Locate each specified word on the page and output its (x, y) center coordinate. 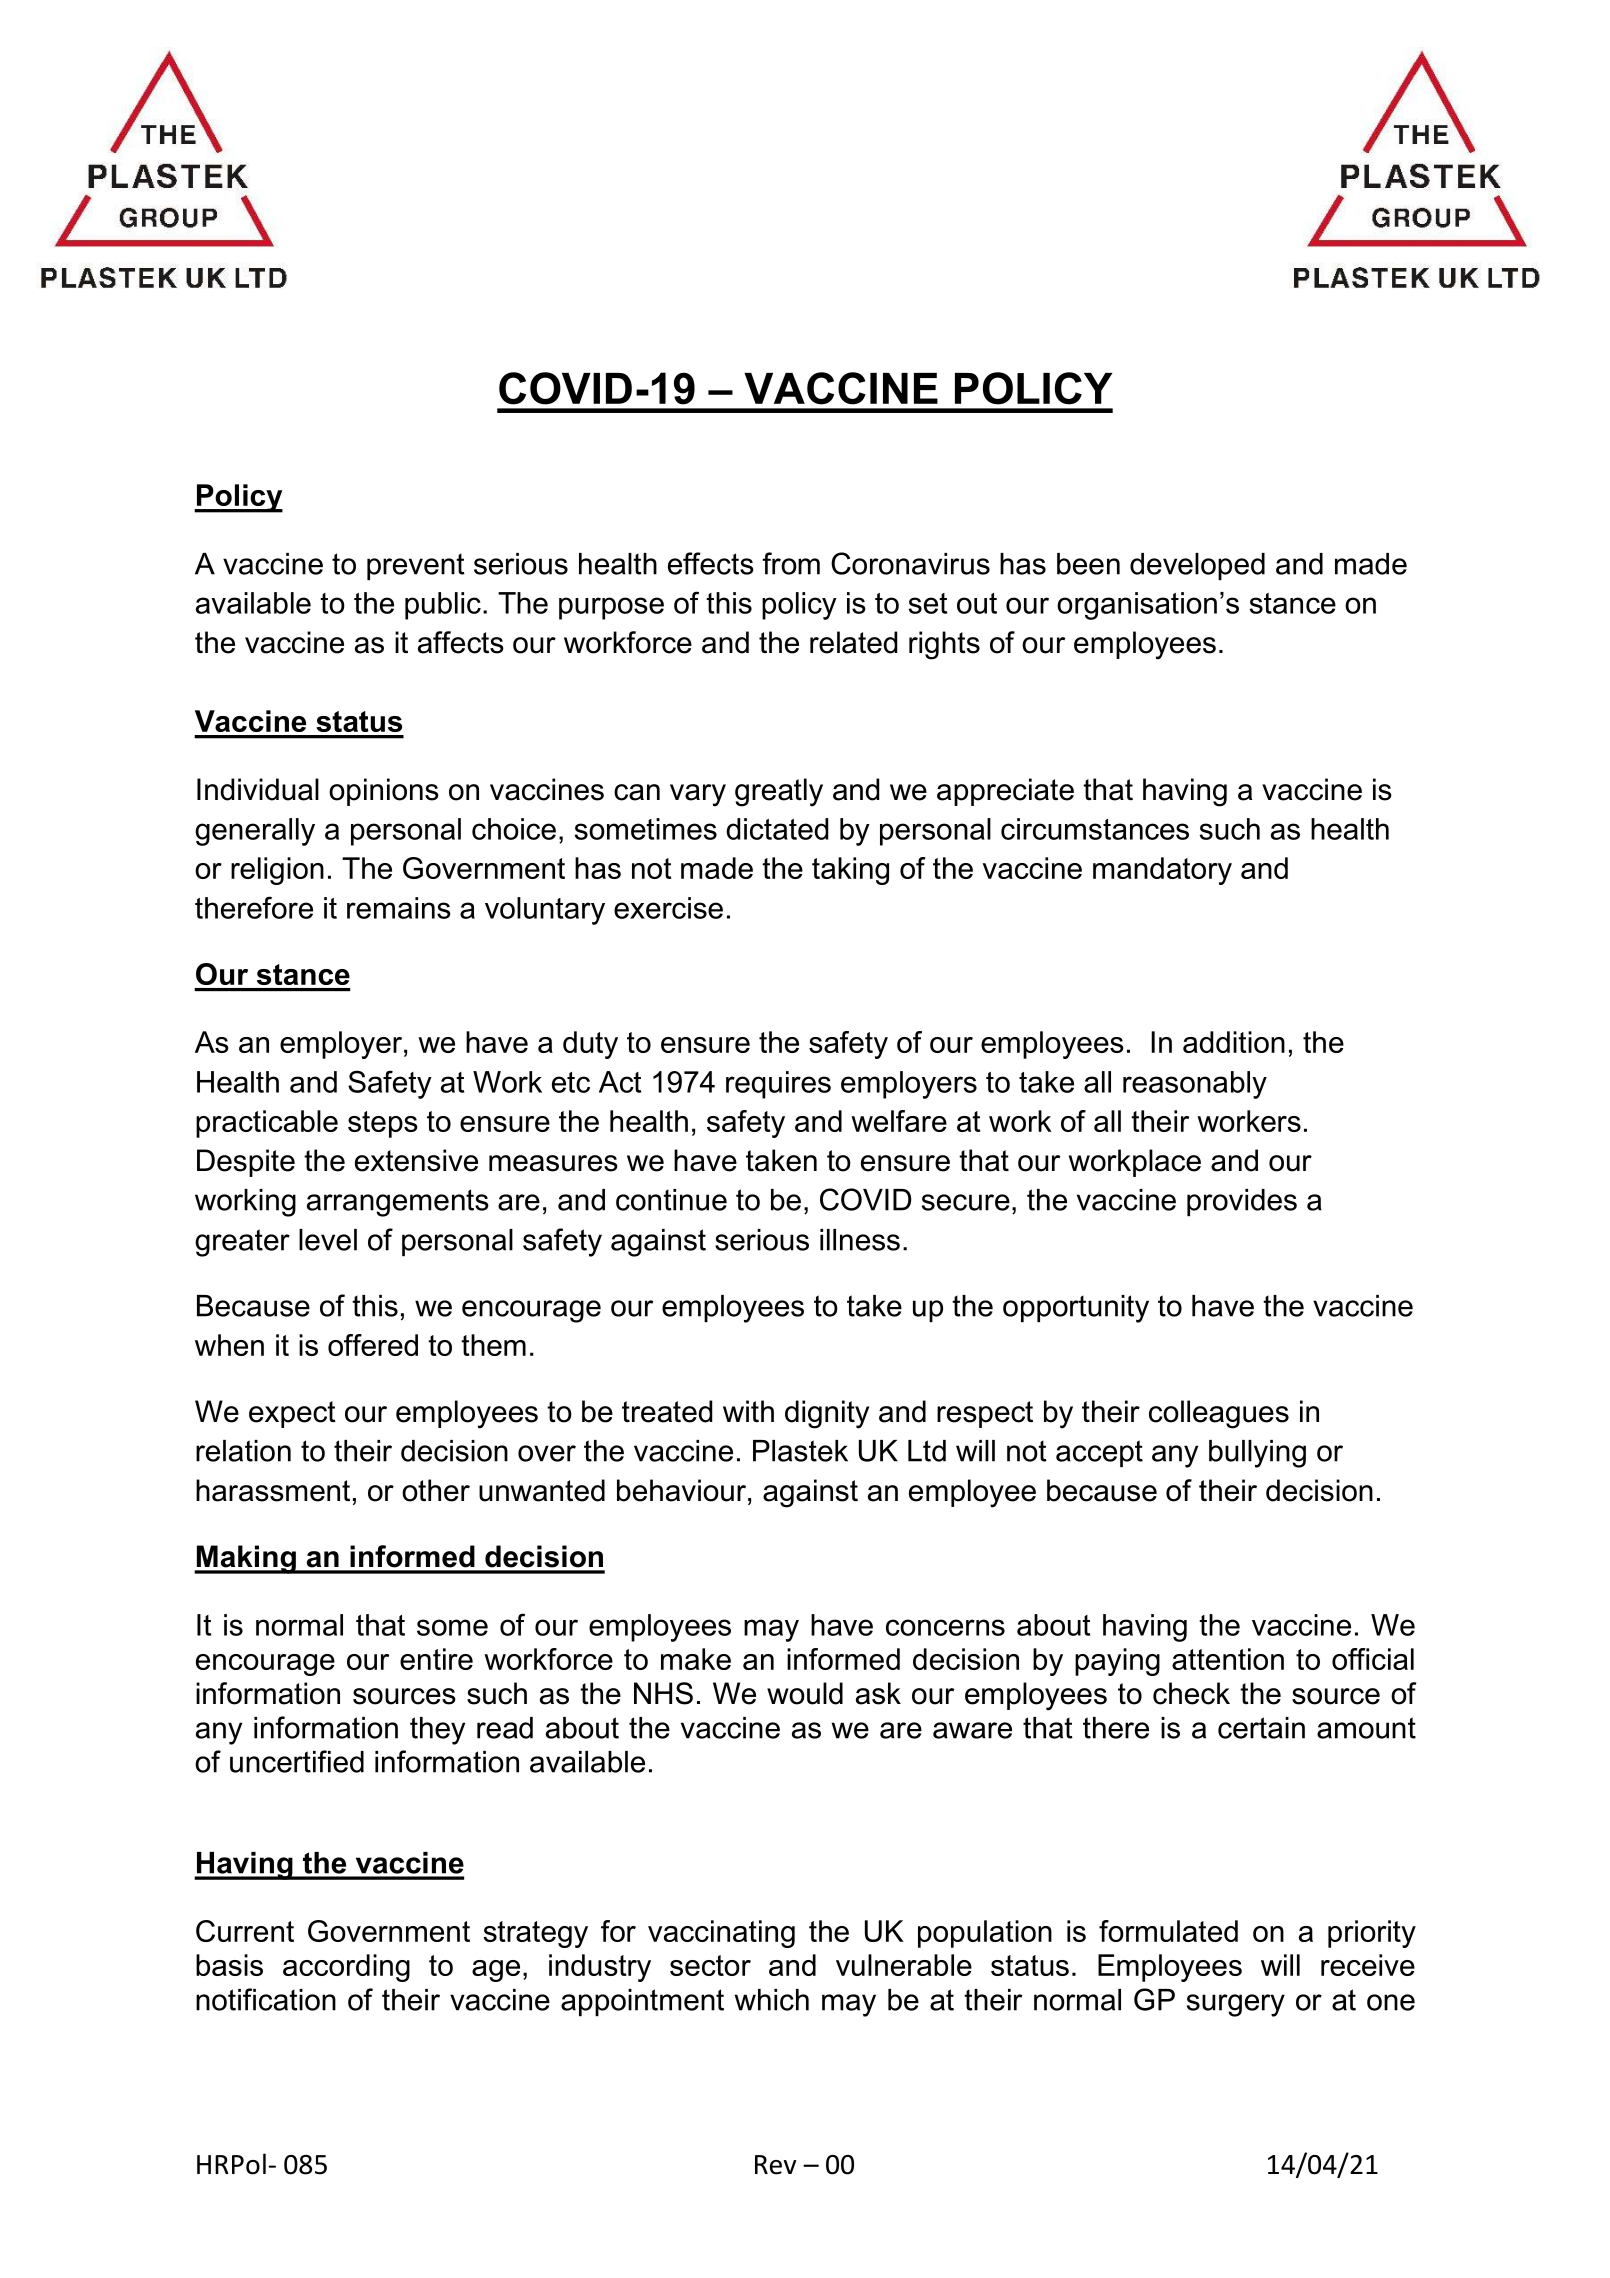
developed (1197, 566)
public (443, 606)
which (772, 2000)
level (328, 1240)
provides (1242, 1202)
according (346, 1968)
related (853, 642)
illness (860, 1240)
